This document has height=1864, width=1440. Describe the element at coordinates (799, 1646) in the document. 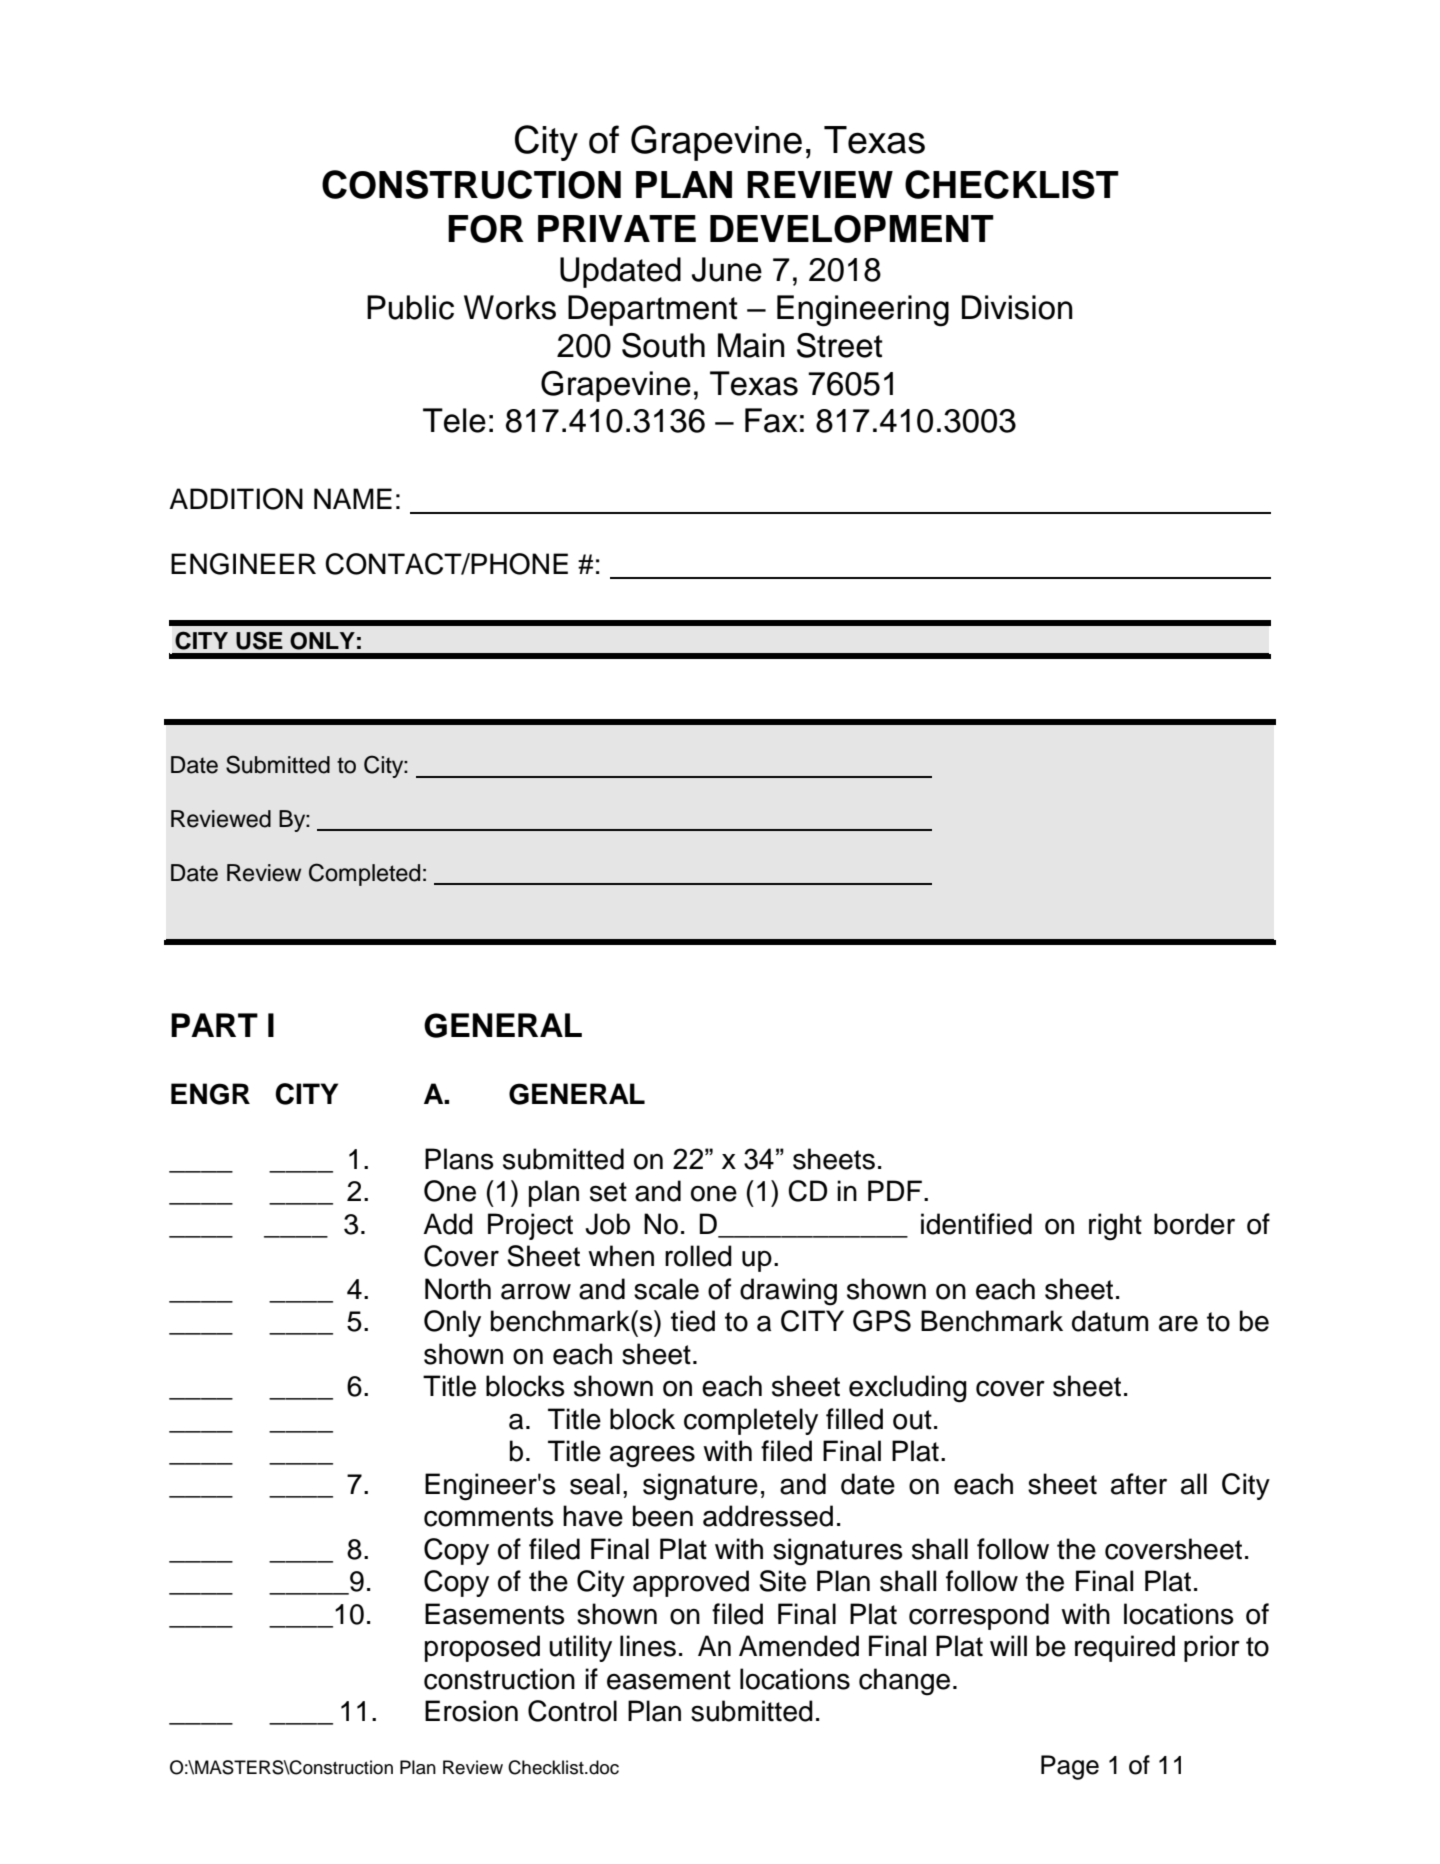

I see `Amended` at that location.
